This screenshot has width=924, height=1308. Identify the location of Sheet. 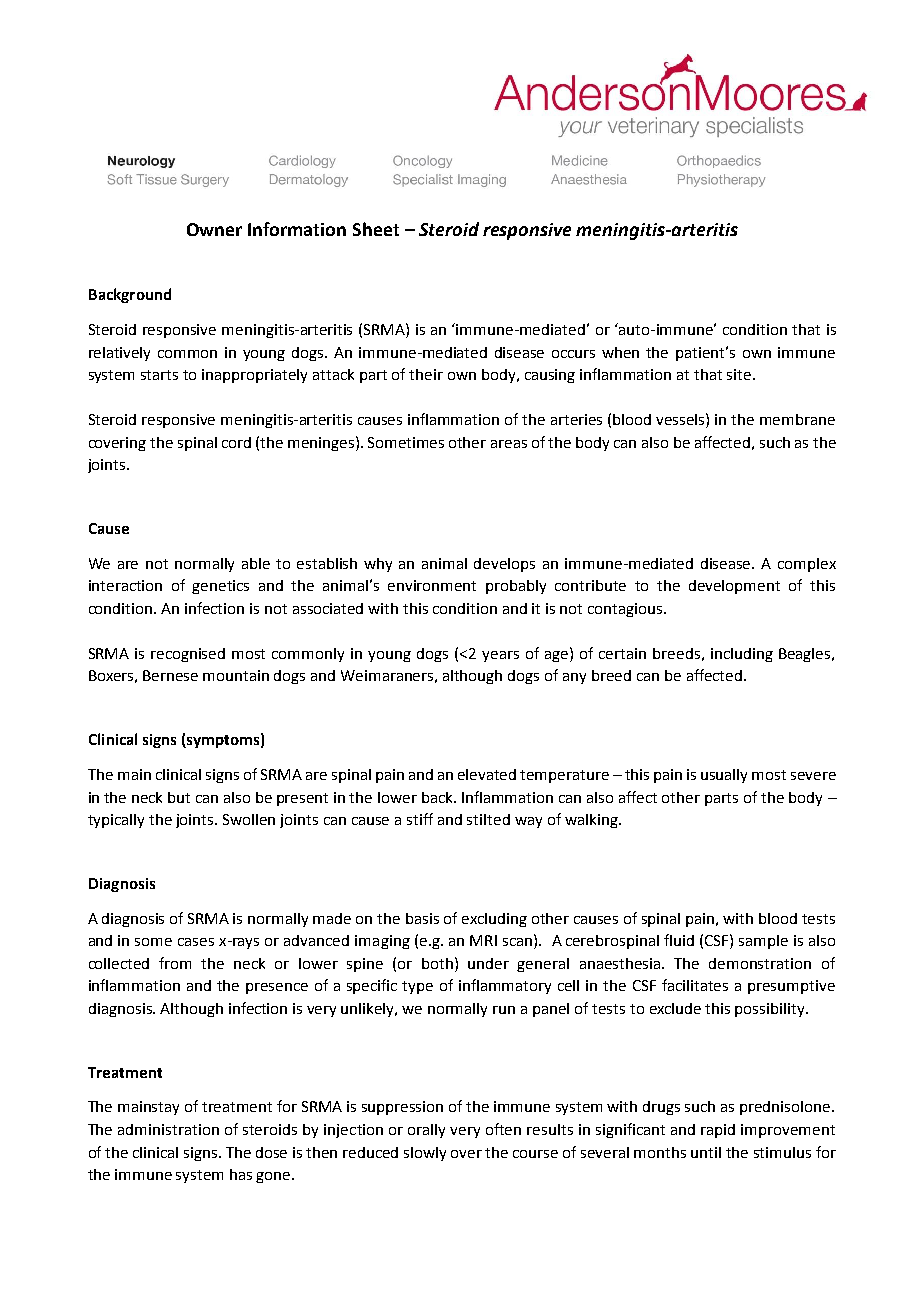
(376, 229).
